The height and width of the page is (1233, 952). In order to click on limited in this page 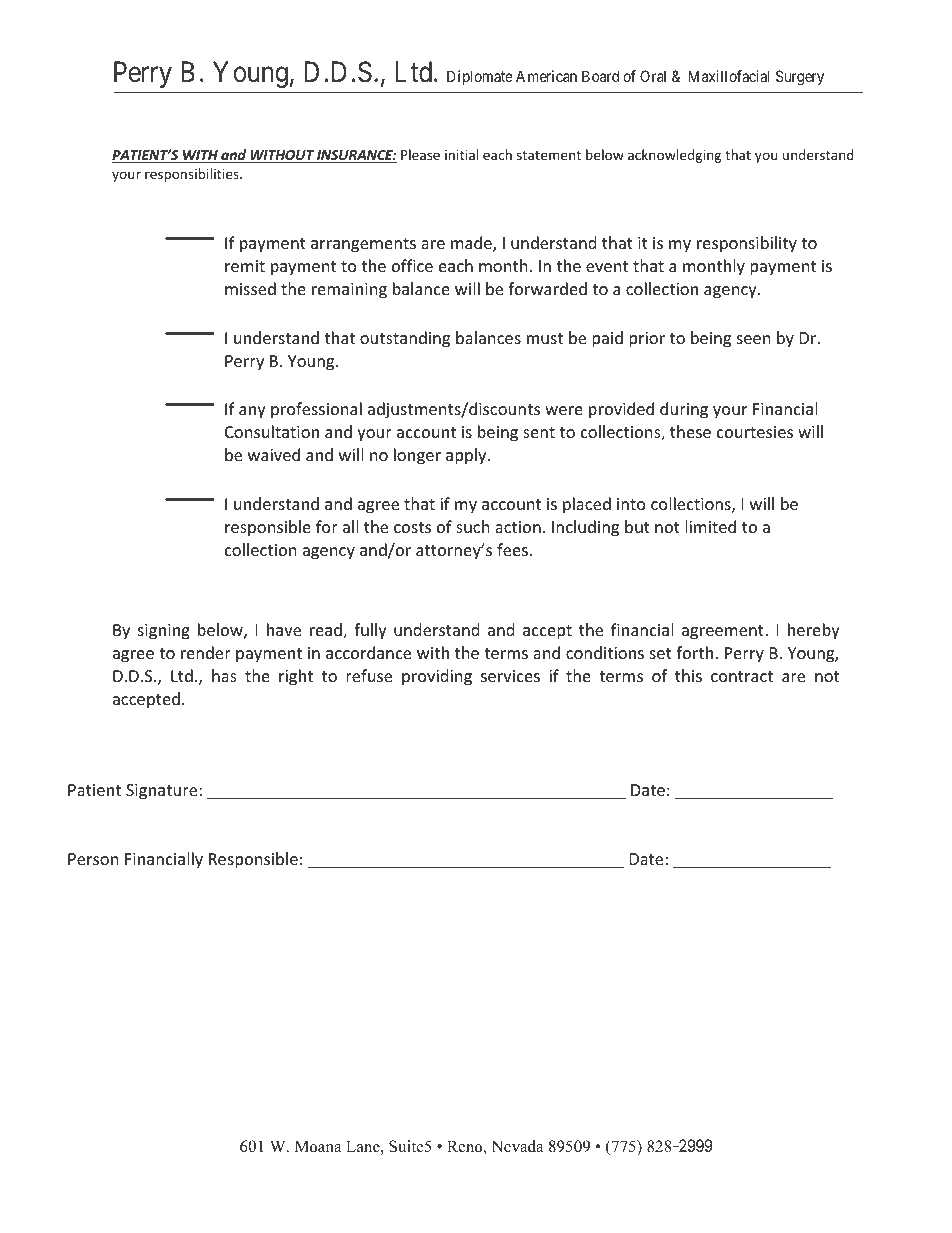, I will do `click(710, 526)`.
